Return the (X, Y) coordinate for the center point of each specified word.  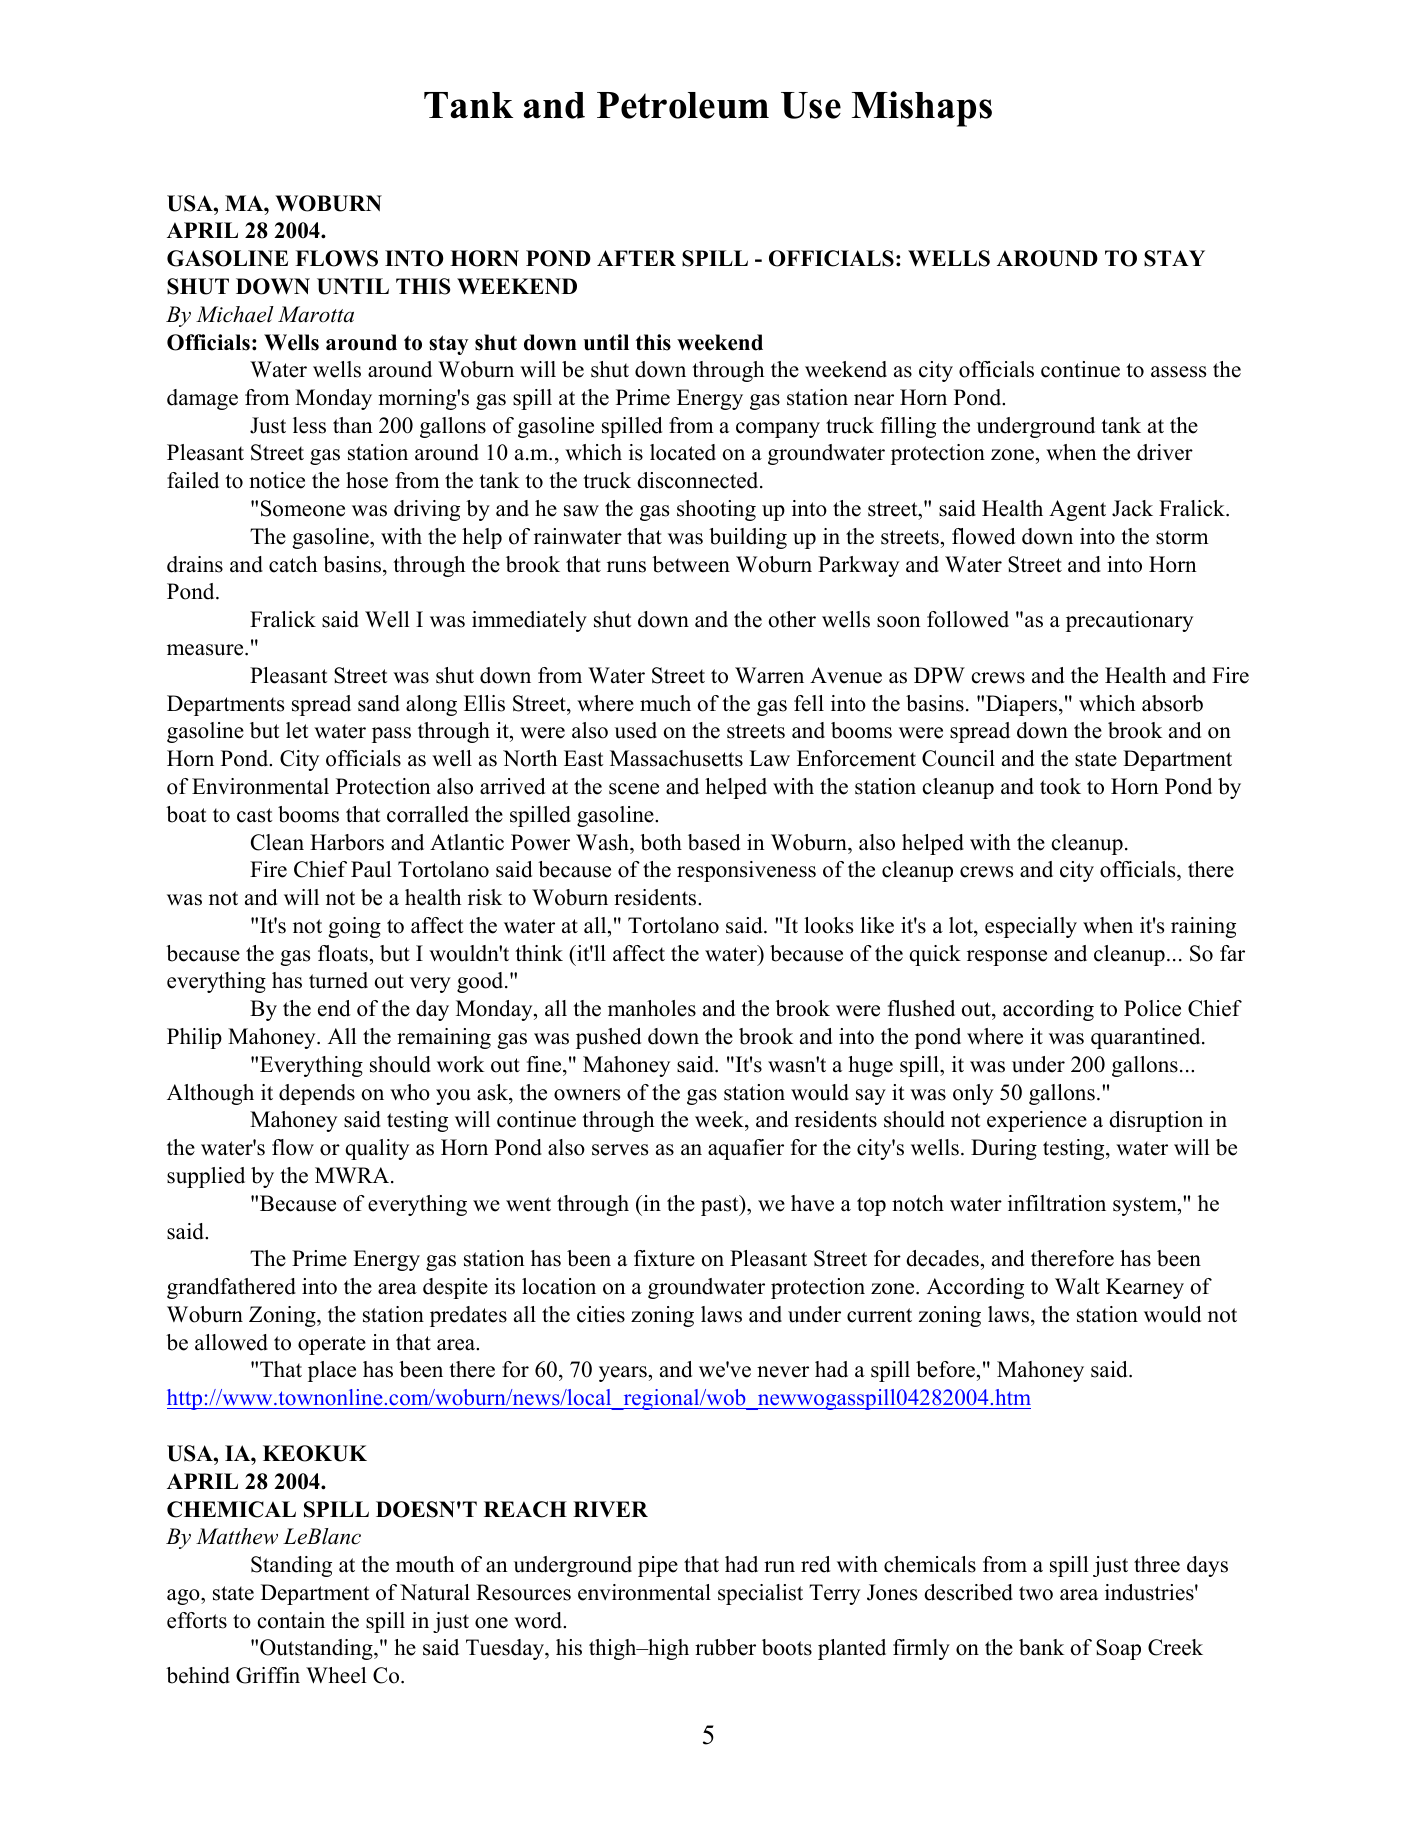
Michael (235, 314)
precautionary (1129, 621)
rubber (725, 1647)
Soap (1118, 1649)
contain (291, 1620)
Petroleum (683, 105)
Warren (769, 675)
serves (620, 1150)
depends (317, 1094)
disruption (1156, 1121)
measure (206, 650)
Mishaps (922, 109)
